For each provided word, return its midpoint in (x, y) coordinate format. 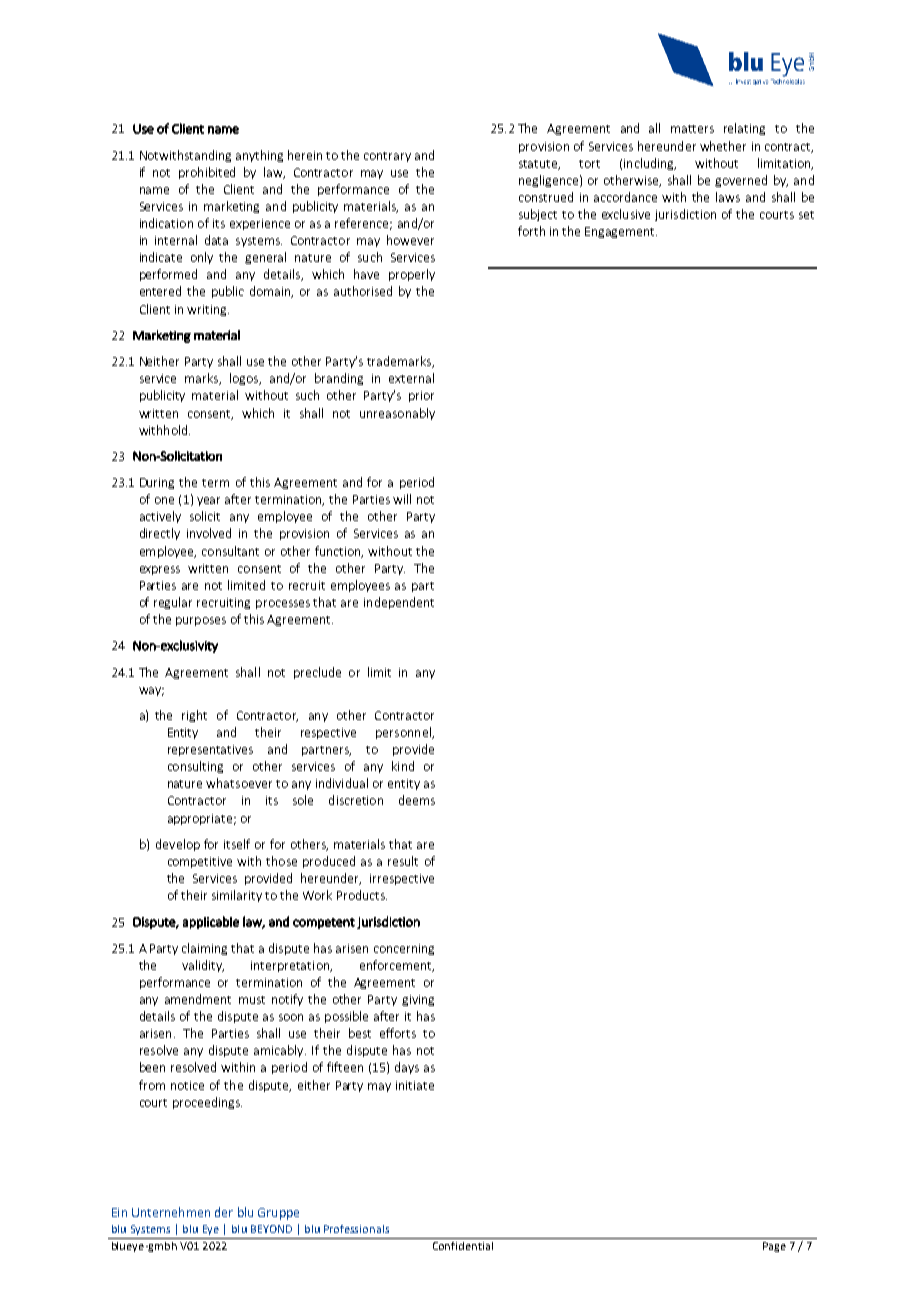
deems (417, 800)
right (194, 716)
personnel (404, 733)
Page (774, 1247)
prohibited (207, 173)
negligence (548, 181)
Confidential (463, 1246)
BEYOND (271, 1229)
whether (723, 146)
